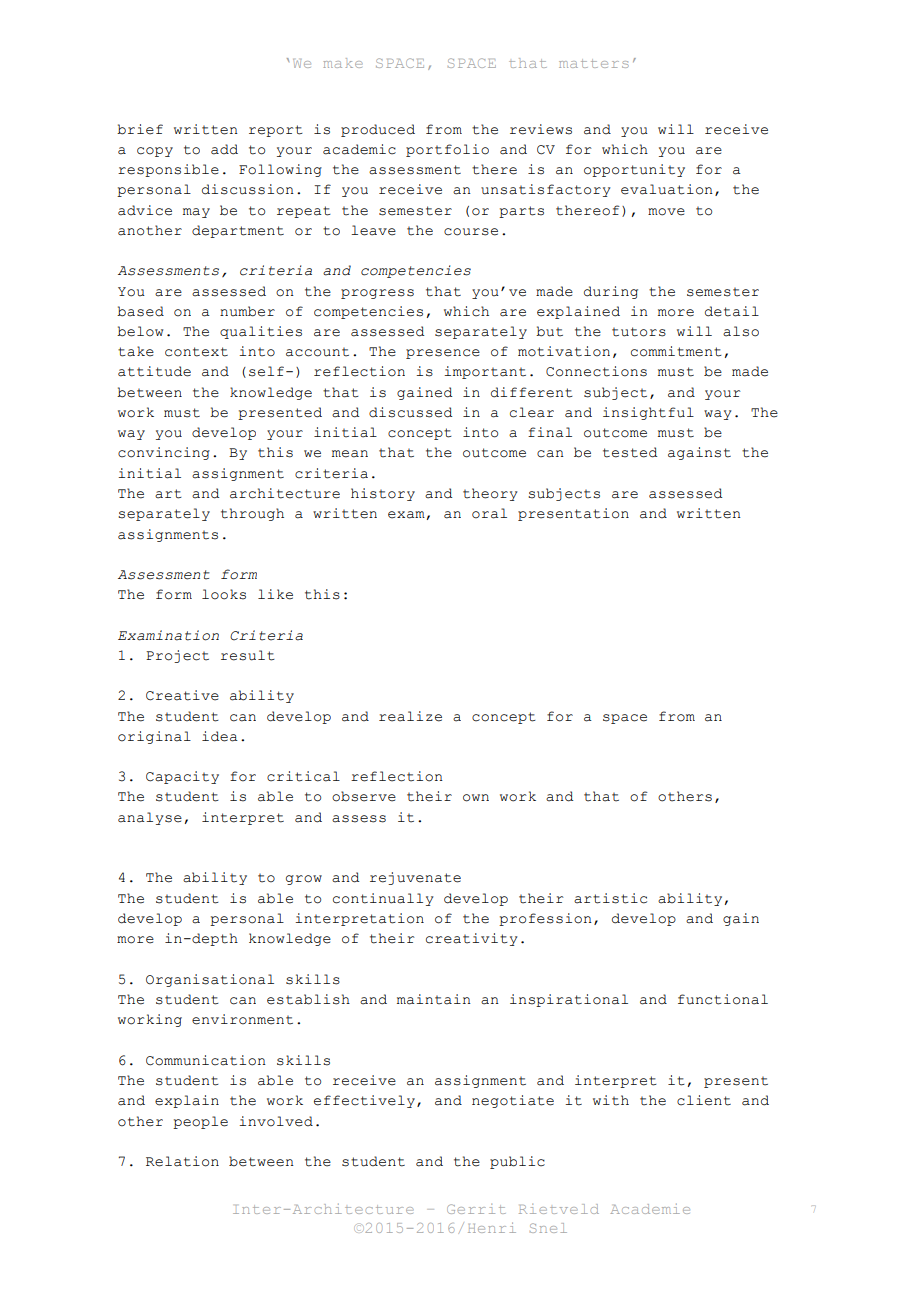 This image has width=924, height=1308. What do you see at coordinates (196, 352) in the image?
I see `context` at bounding box center [196, 352].
